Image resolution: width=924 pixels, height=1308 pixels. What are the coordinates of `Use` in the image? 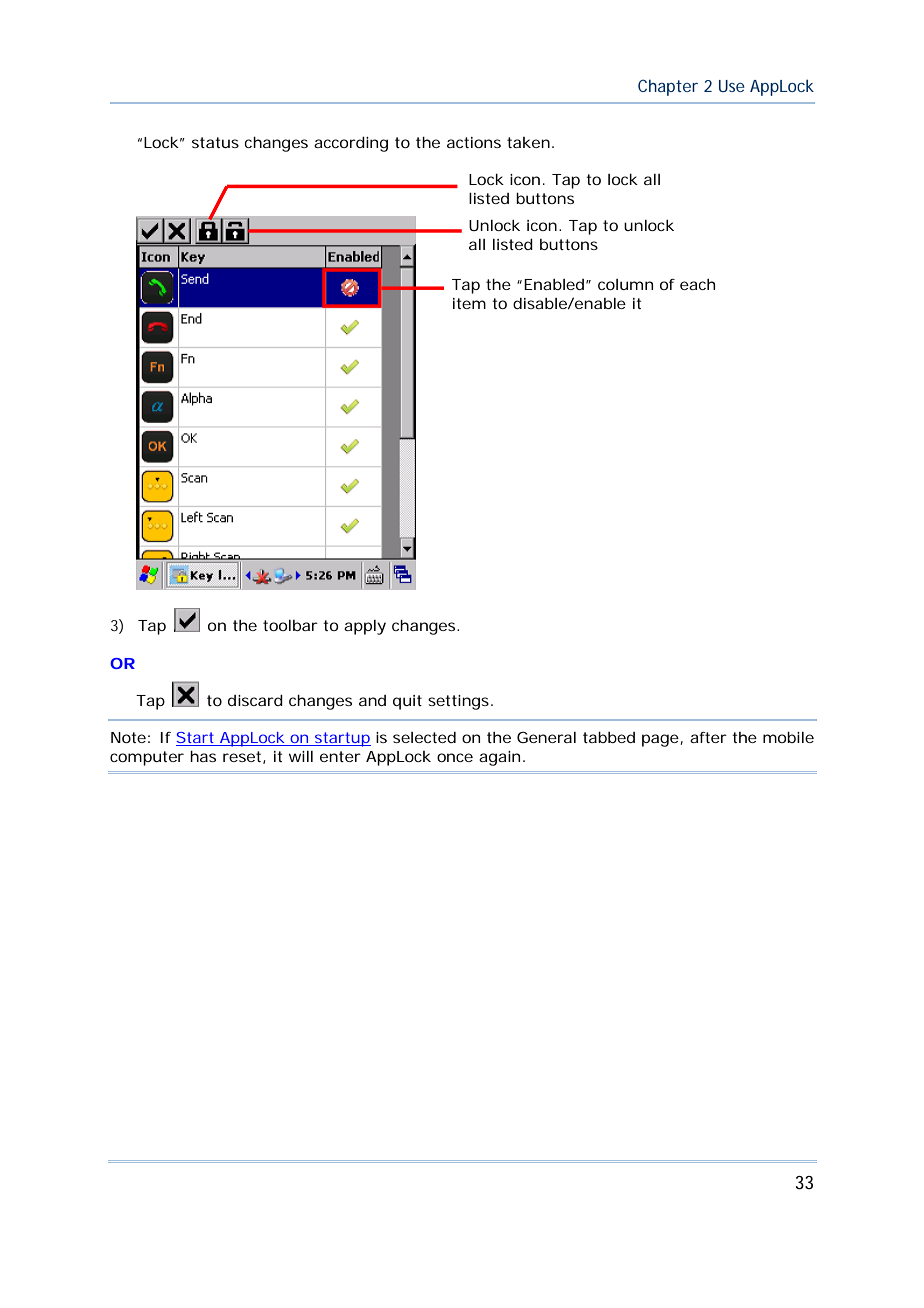 It's located at (732, 86).
